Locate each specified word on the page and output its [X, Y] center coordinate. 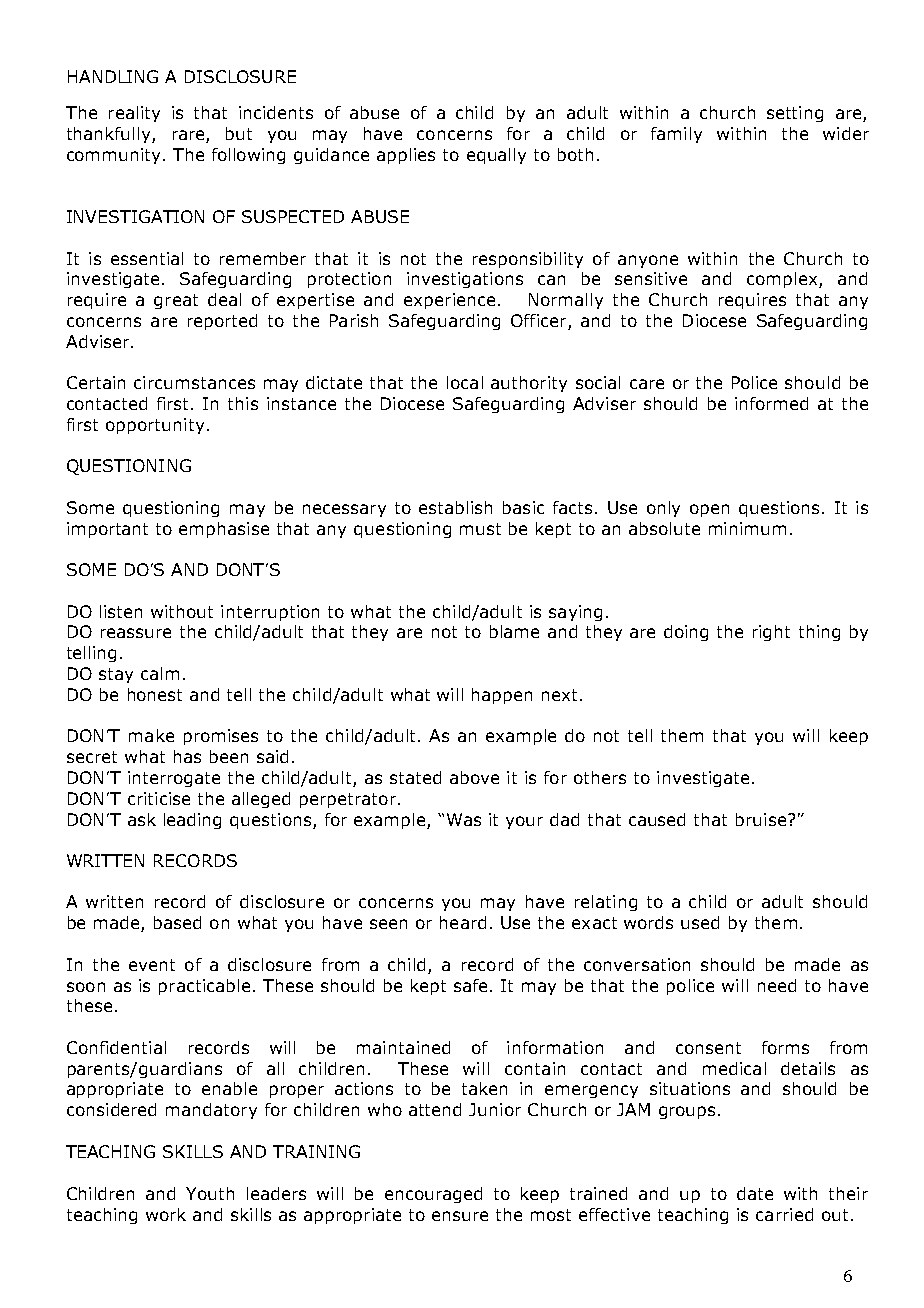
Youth [210, 1193]
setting [795, 114]
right [771, 633]
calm [160, 673]
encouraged [433, 1195]
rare [190, 136]
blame [514, 631]
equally [496, 156]
